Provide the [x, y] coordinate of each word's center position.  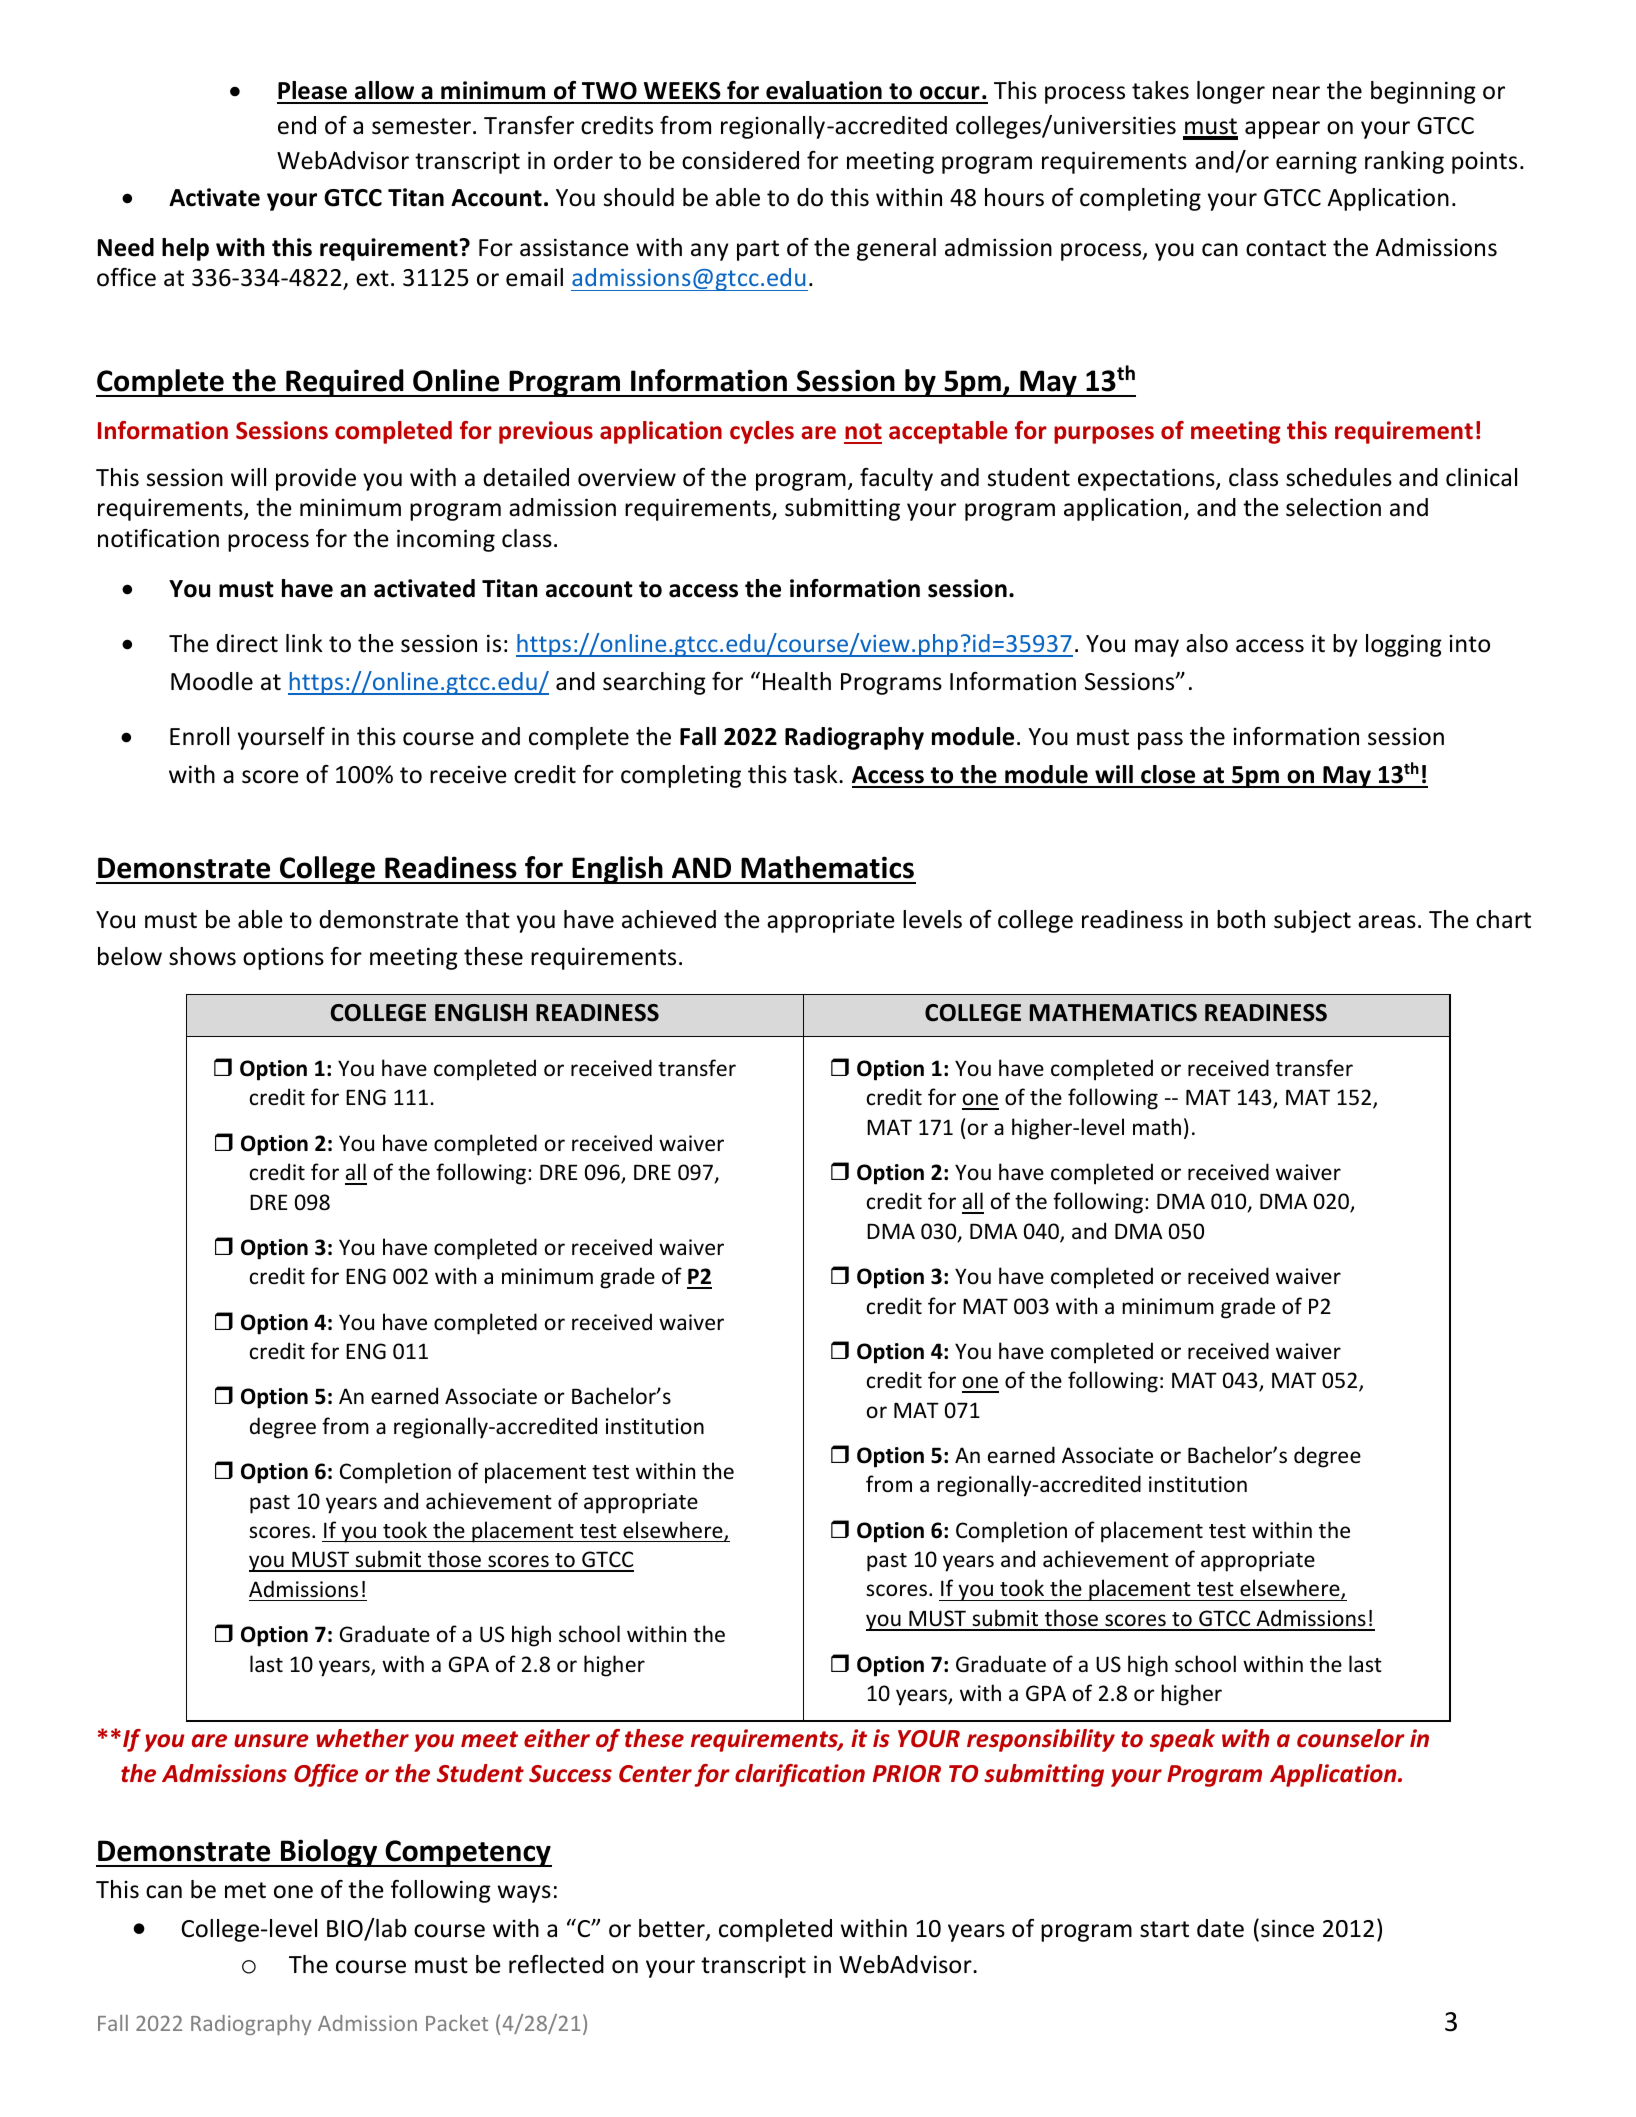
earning [1316, 162]
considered [740, 160]
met [245, 1890]
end [297, 125]
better [673, 1930]
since [1287, 1928]
